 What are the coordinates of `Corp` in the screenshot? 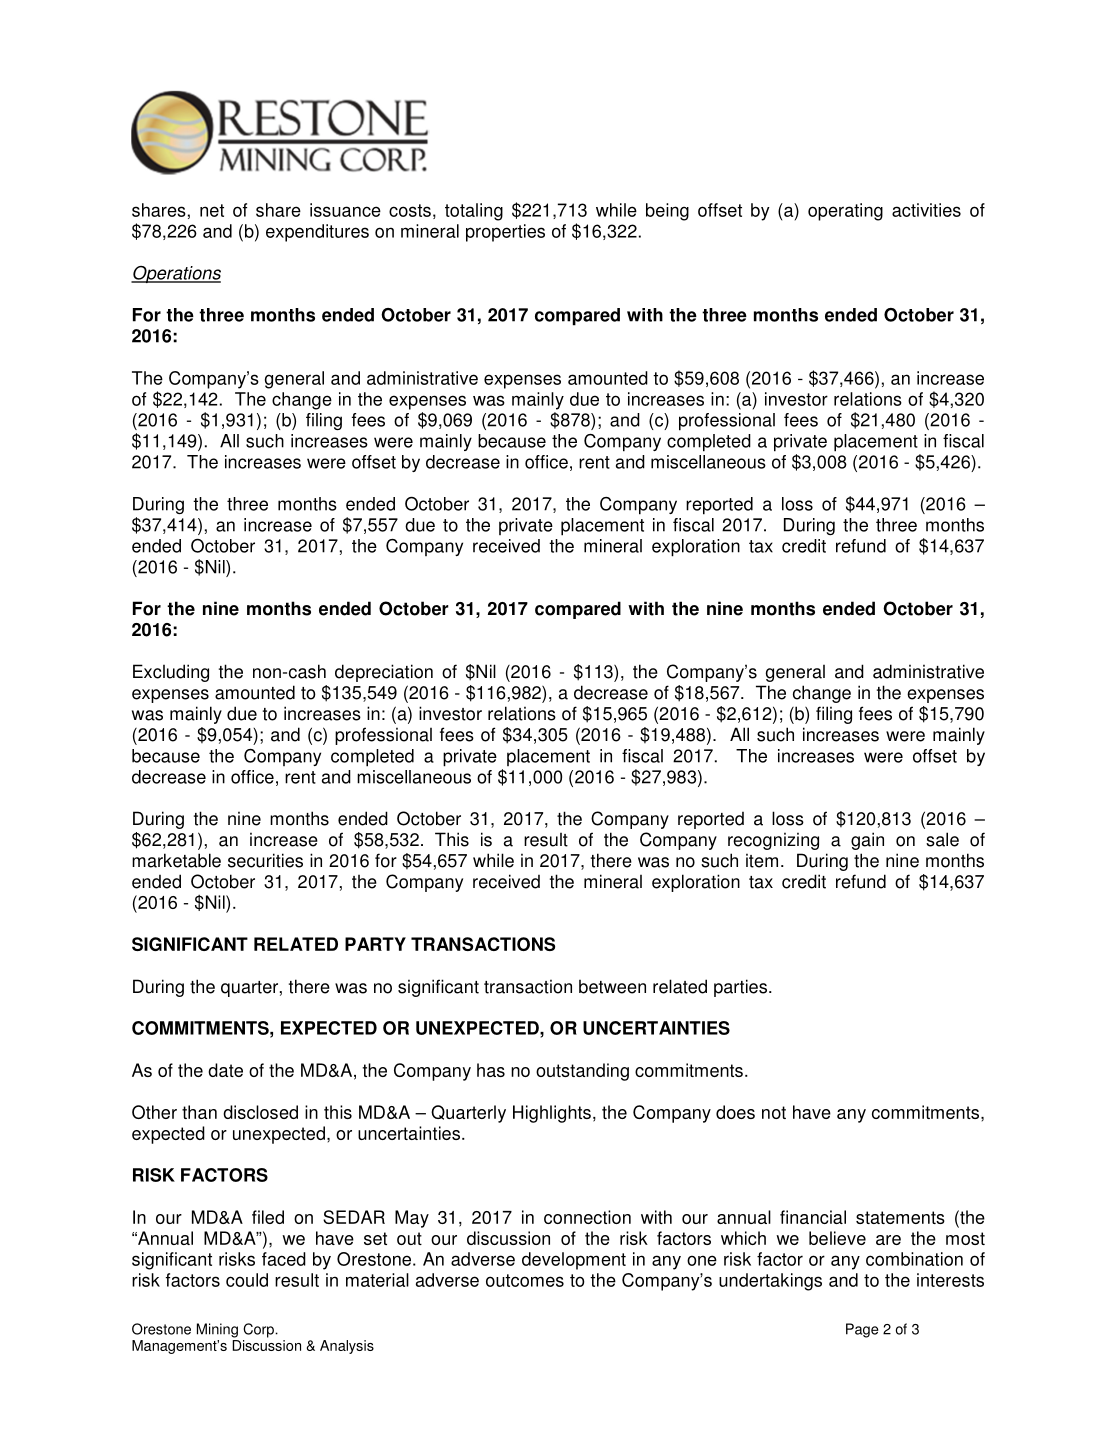 It's located at (259, 1330).
